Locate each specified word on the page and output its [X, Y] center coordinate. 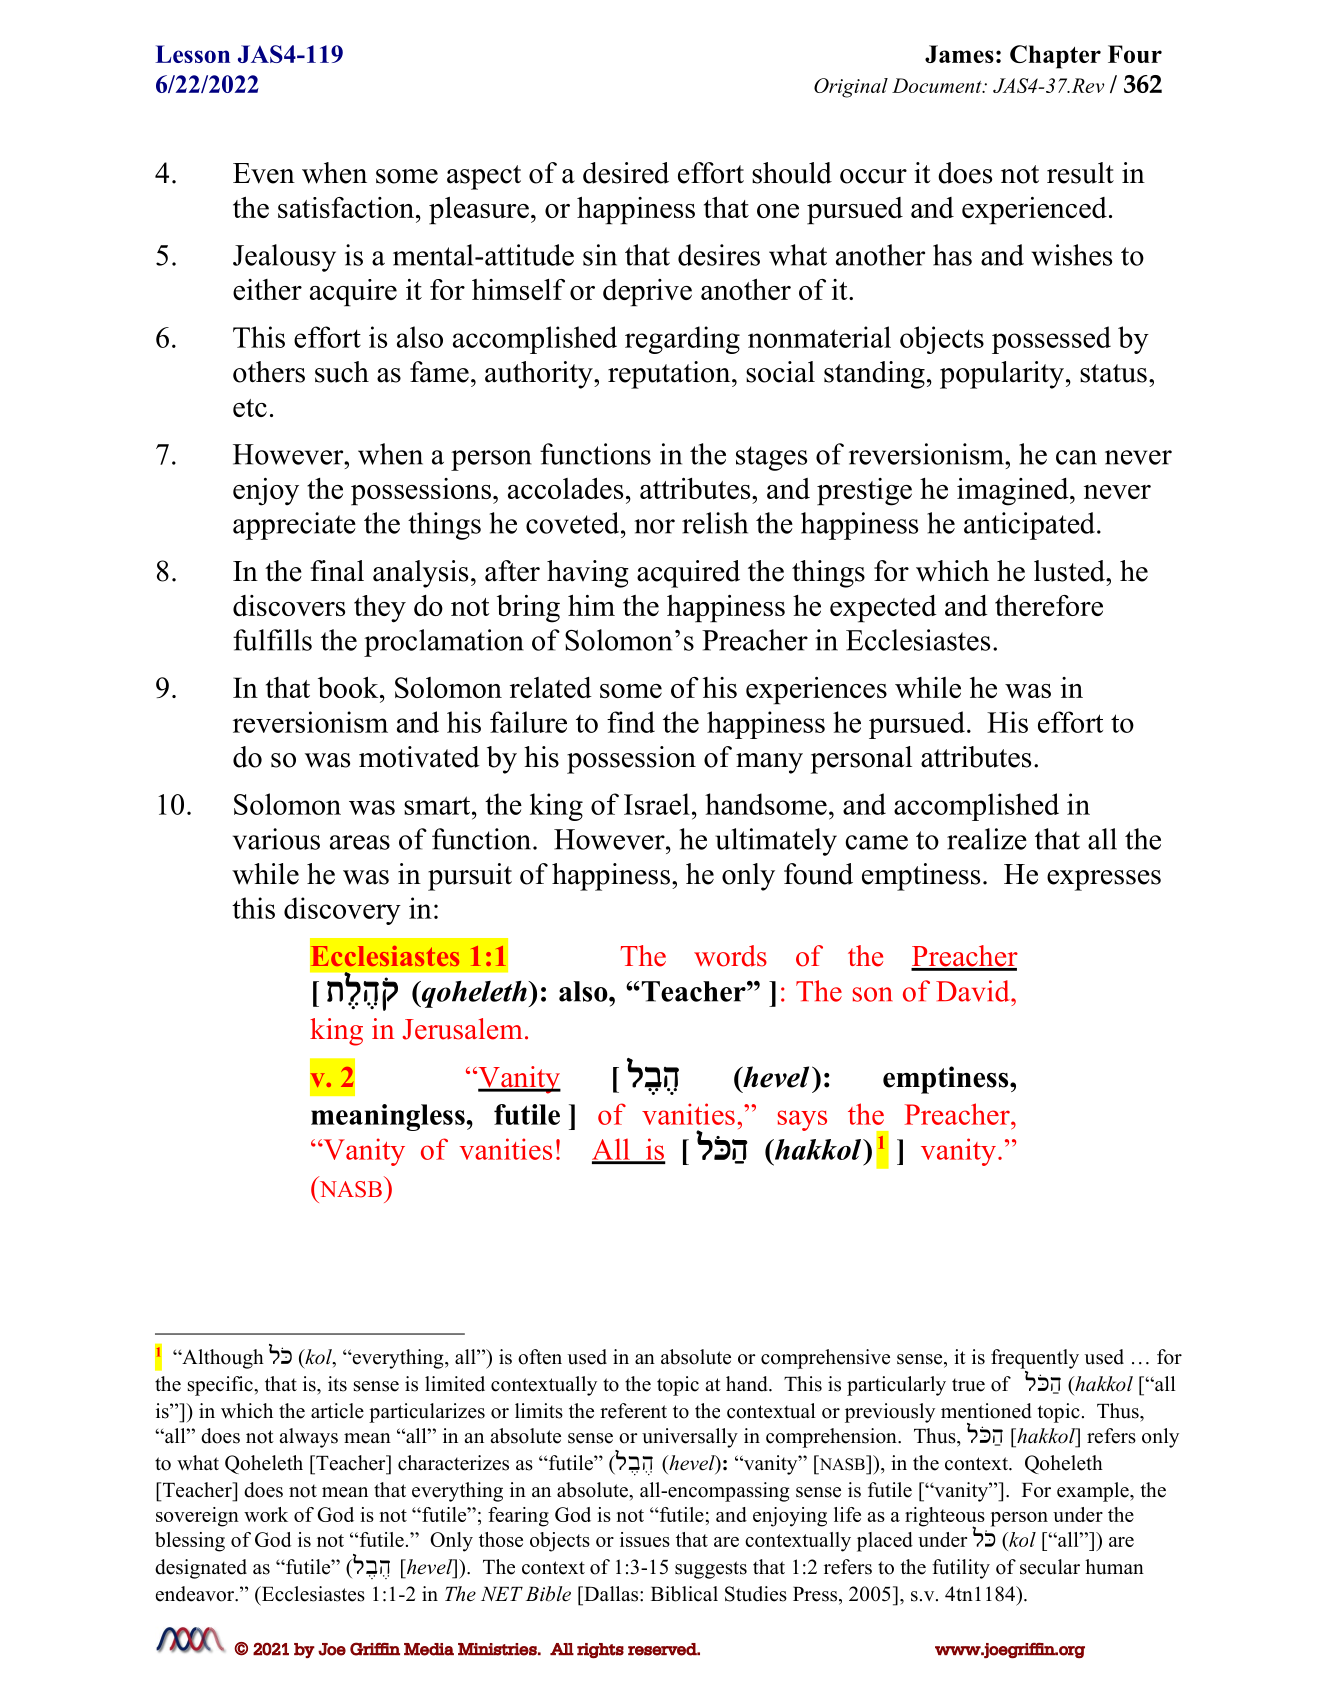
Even [264, 173]
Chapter [1055, 57]
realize [987, 839]
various [276, 839]
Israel [657, 804]
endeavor [196, 1594]
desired [626, 173]
